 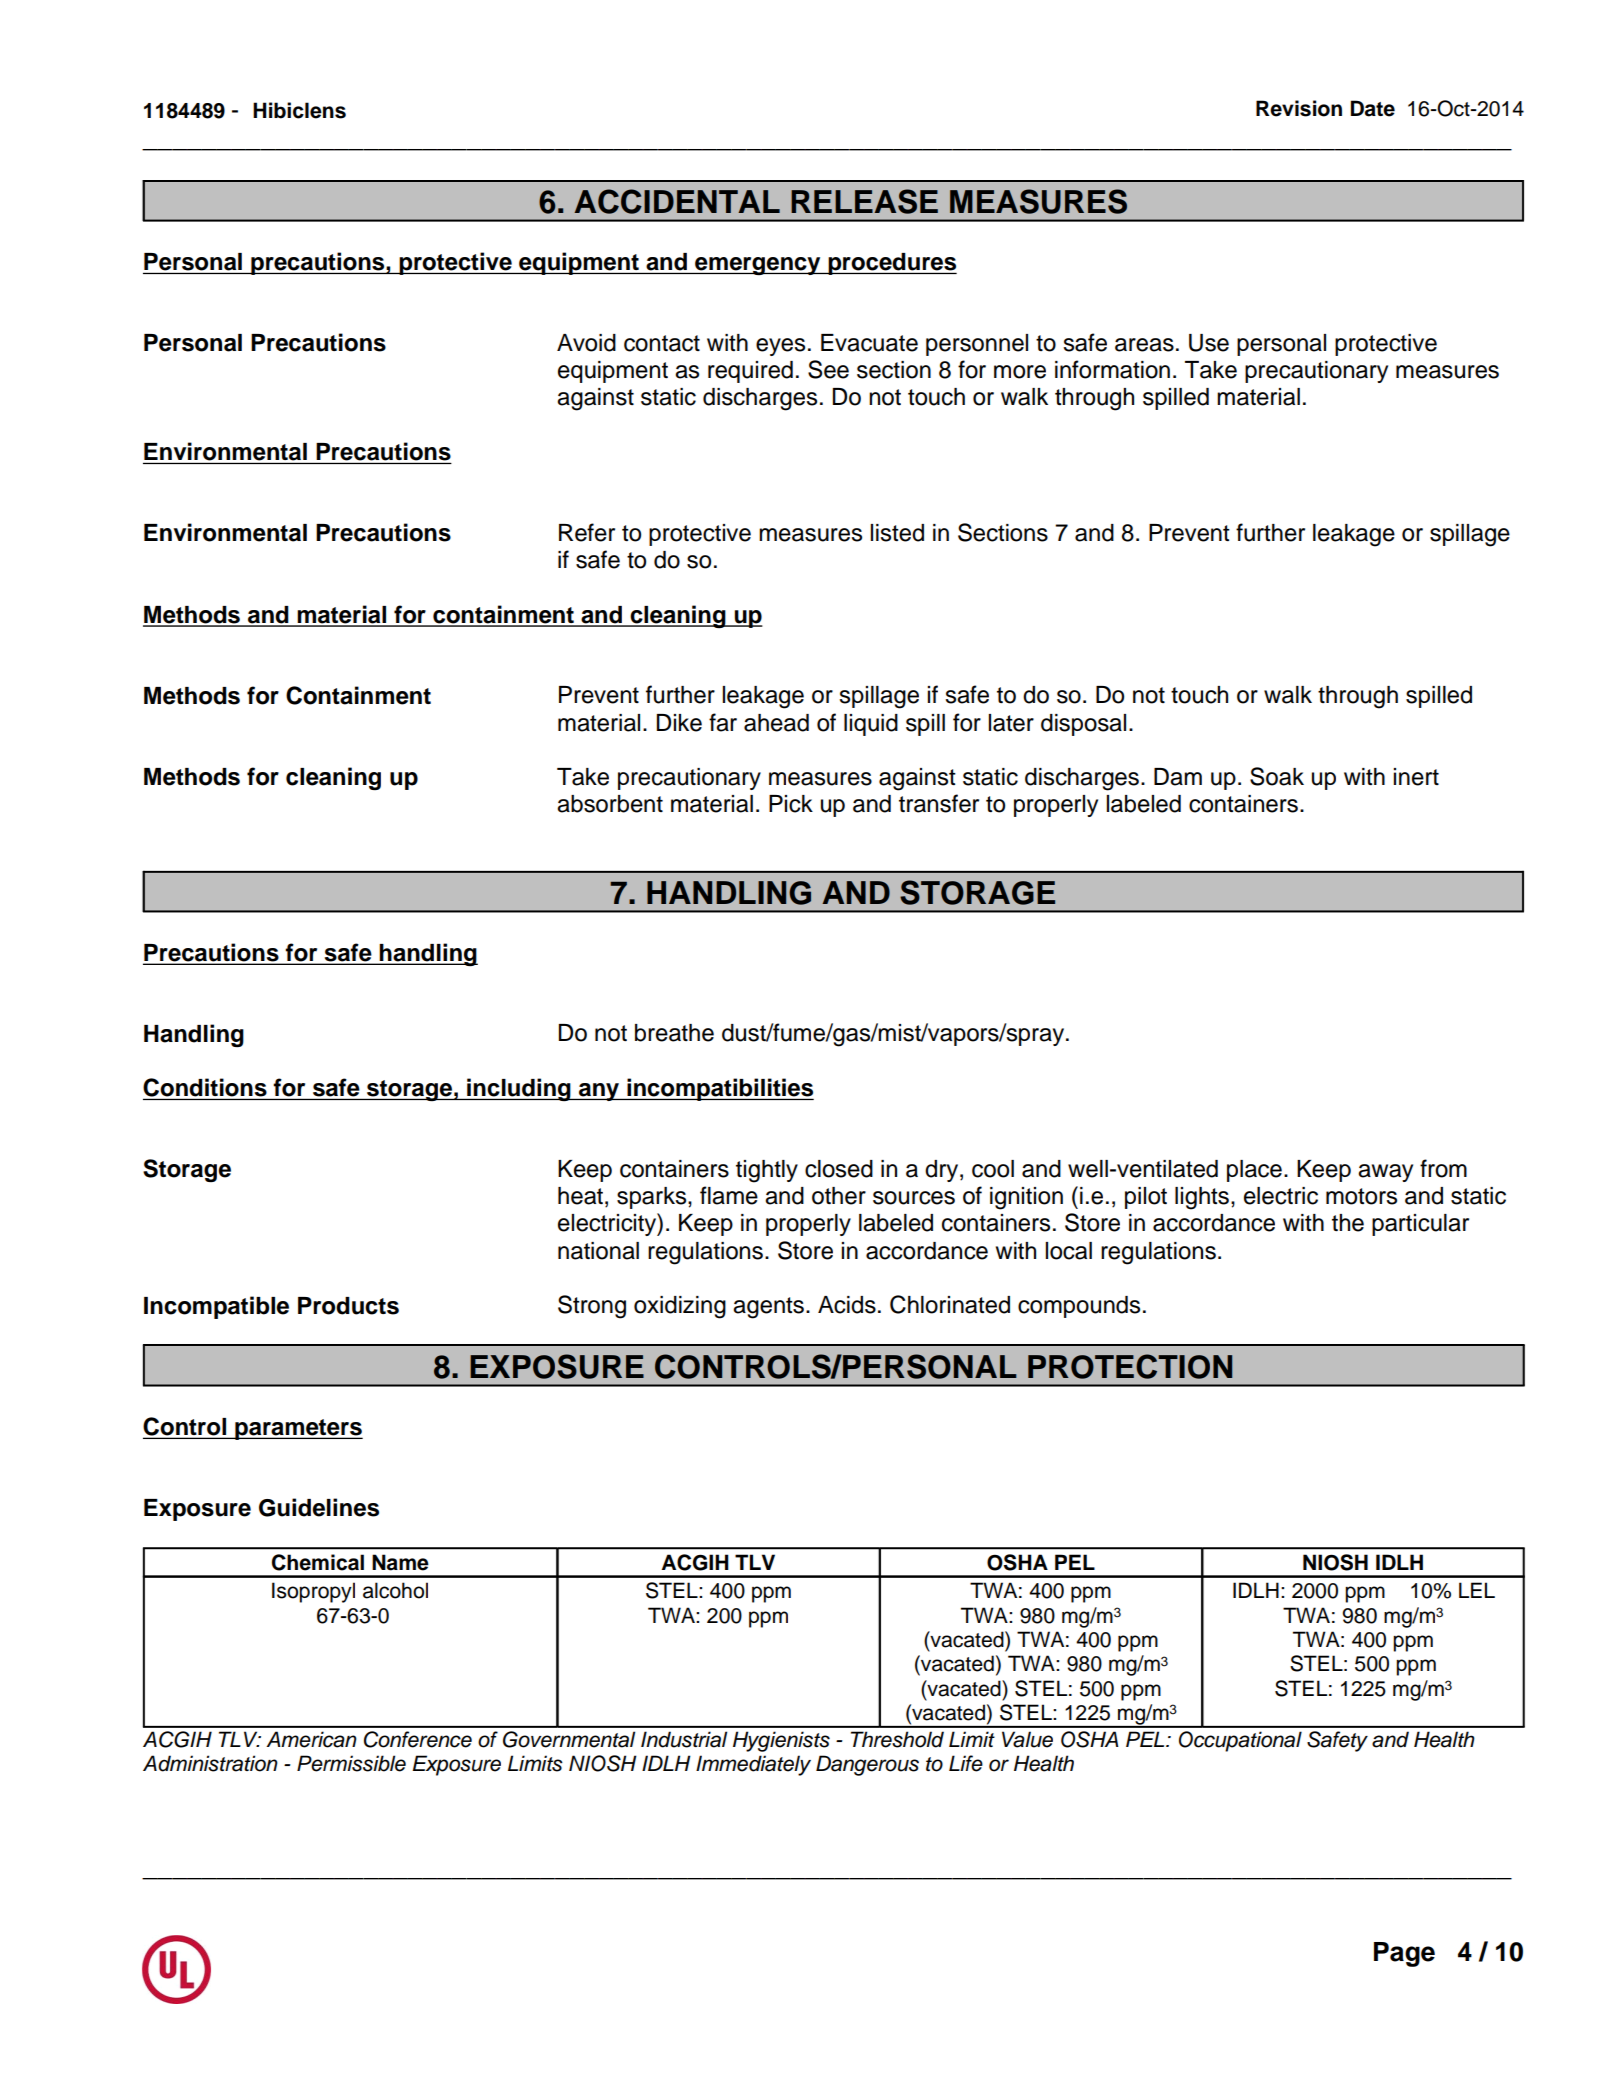 I want to click on RELEASE, so click(x=864, y=201).
